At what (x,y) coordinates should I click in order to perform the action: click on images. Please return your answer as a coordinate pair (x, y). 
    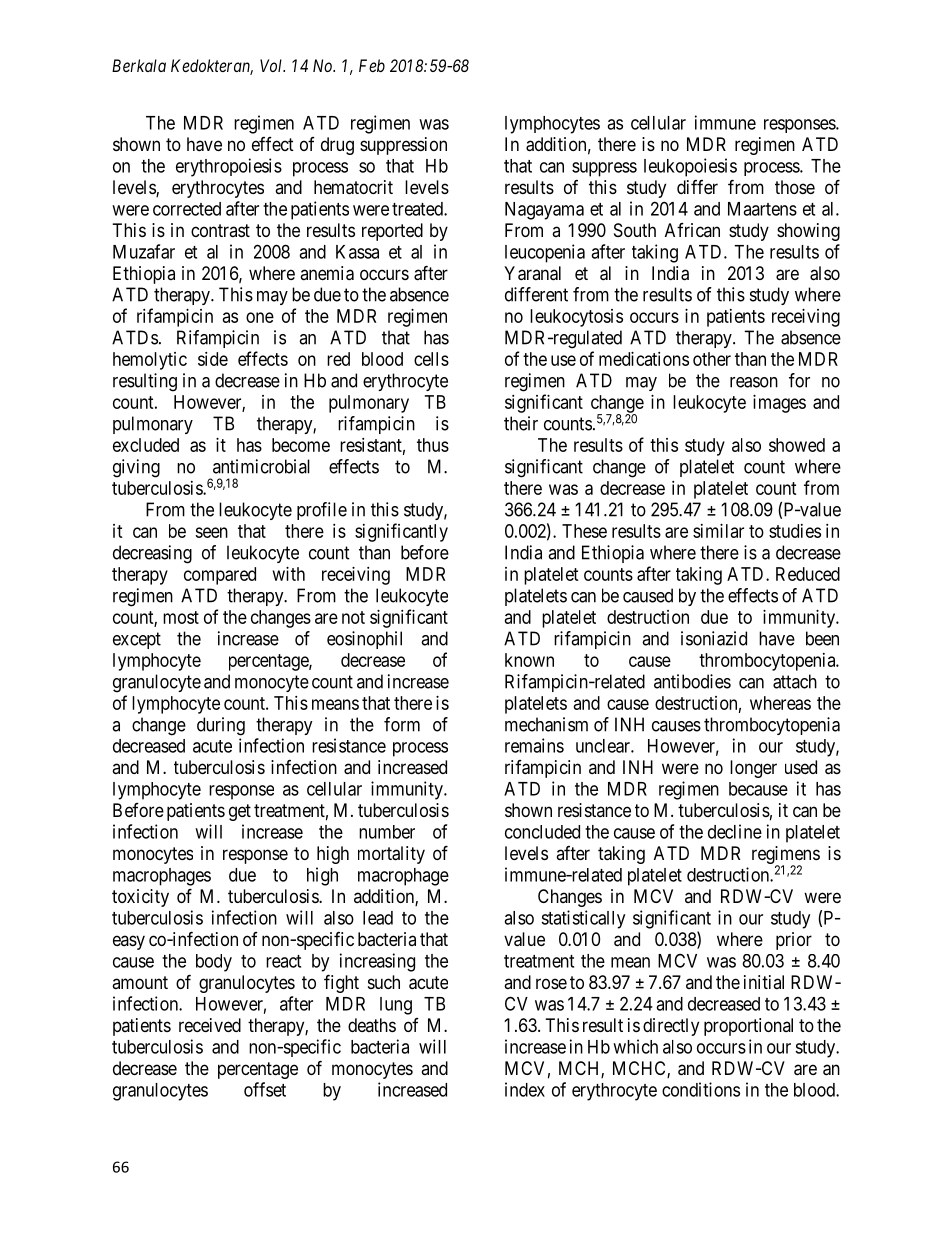
    Looking at the image, I should click on (779, 404).
